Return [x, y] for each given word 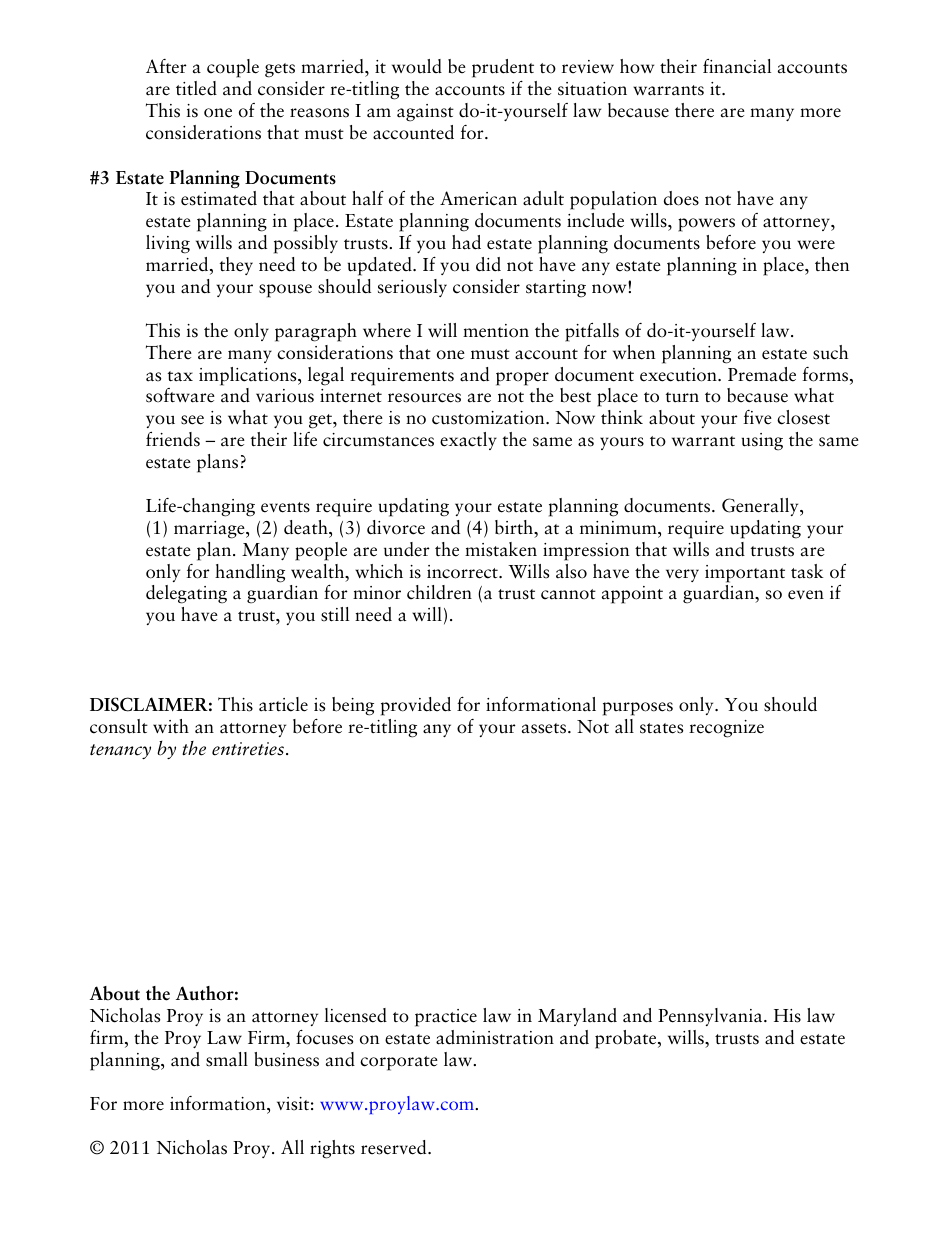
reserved [395, 1147]
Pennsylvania [711, 1017]
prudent [503, 68]
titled [196, 88]
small [227, 1059]
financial [737, 66]
